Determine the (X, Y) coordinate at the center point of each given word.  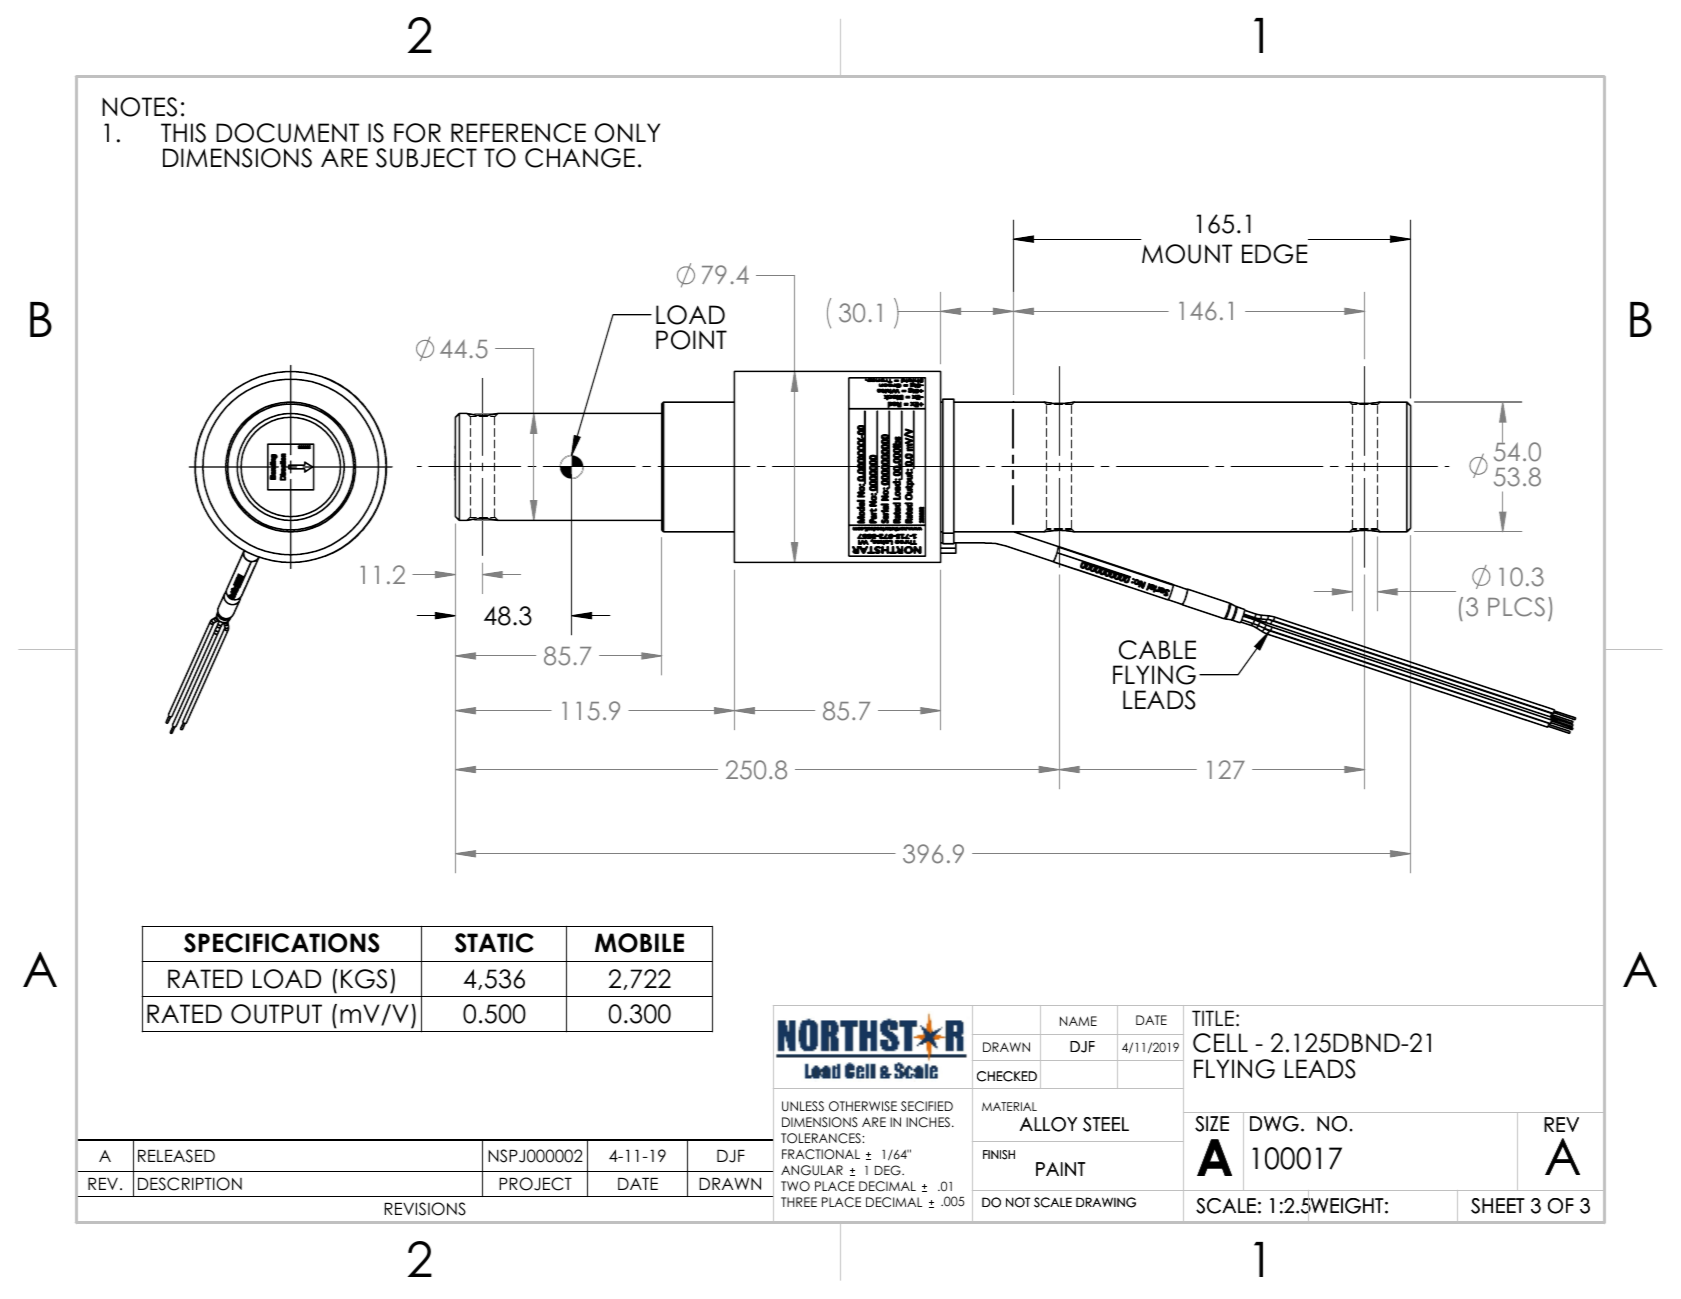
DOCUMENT (287, 133)
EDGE (1275, 254)
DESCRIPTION (190, 1184)
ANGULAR (812, 1170)
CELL (1220, 1043)
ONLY (627, 133)
